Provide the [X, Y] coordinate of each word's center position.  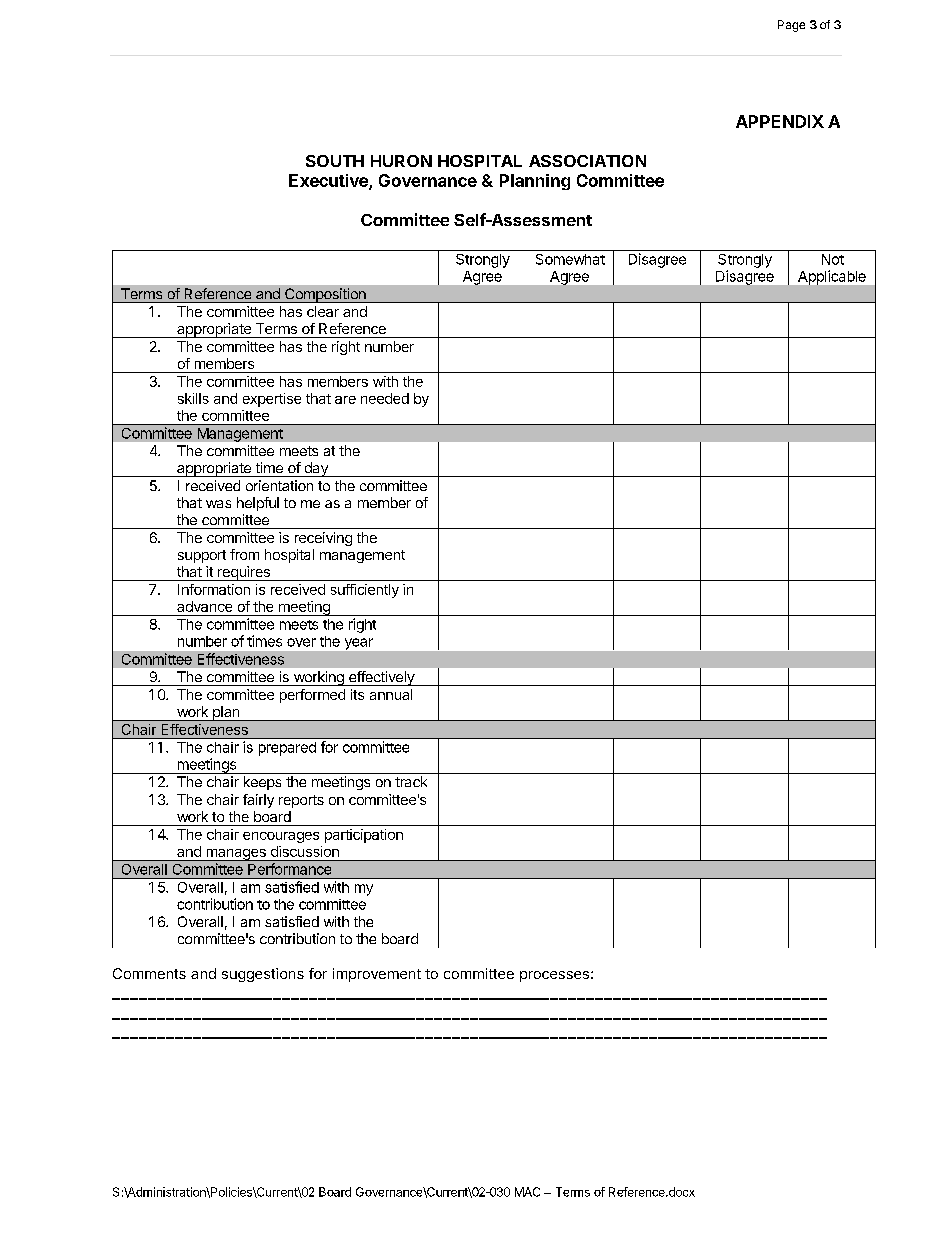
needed [385, 398]
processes [554, 976]
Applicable [832, 277]
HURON [401, 161]
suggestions [263, 975]
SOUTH [335, 161]
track [411, 781]
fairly [258, 801]
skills [193, 398]
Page [791, 26]
